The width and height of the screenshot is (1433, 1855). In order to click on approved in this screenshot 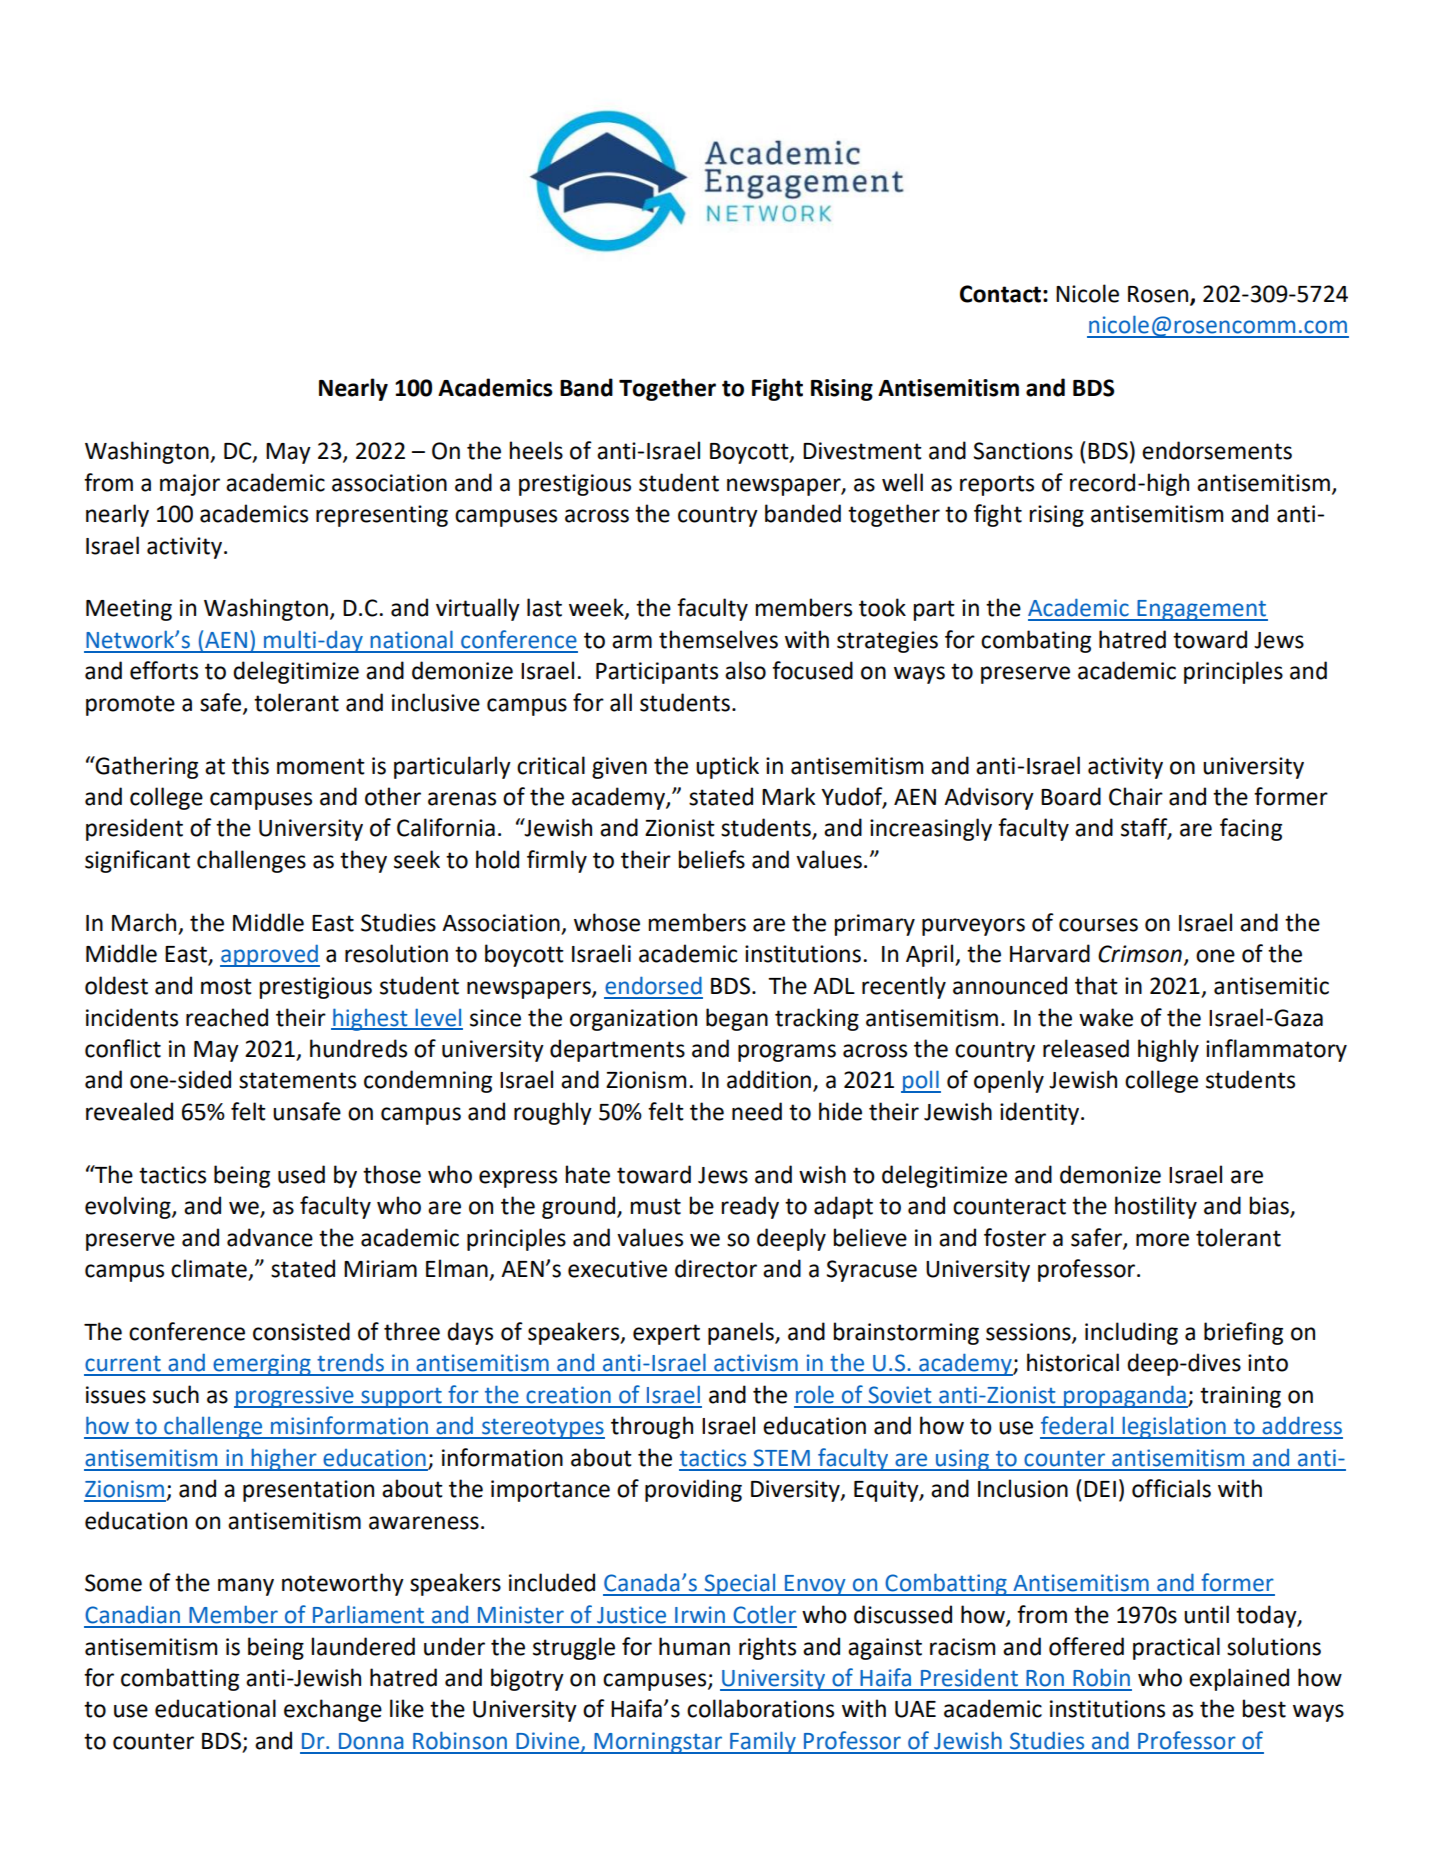, I will do `click(270, 955)`.
